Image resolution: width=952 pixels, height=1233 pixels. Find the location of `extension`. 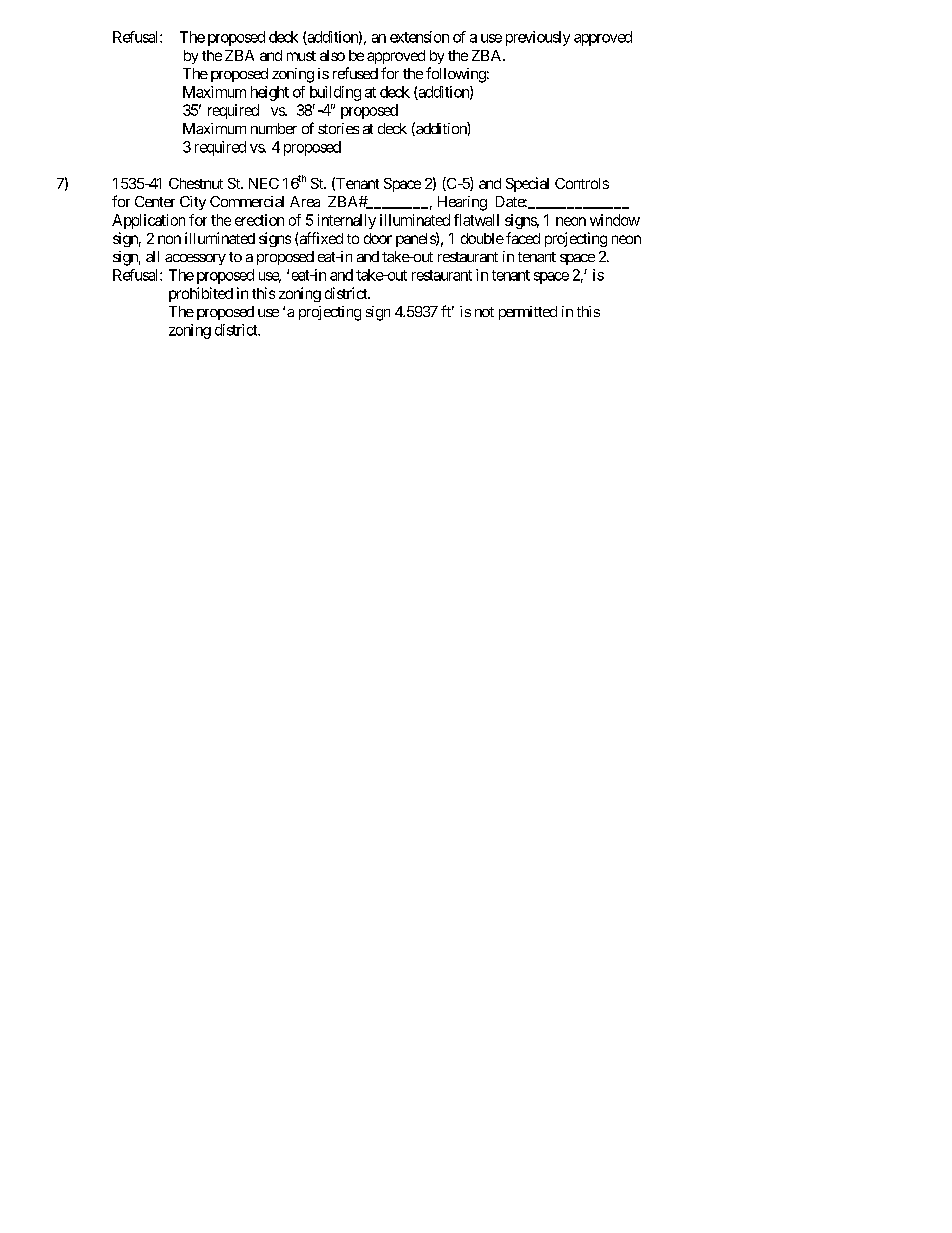

extension is located at coordinates (419, 37).
